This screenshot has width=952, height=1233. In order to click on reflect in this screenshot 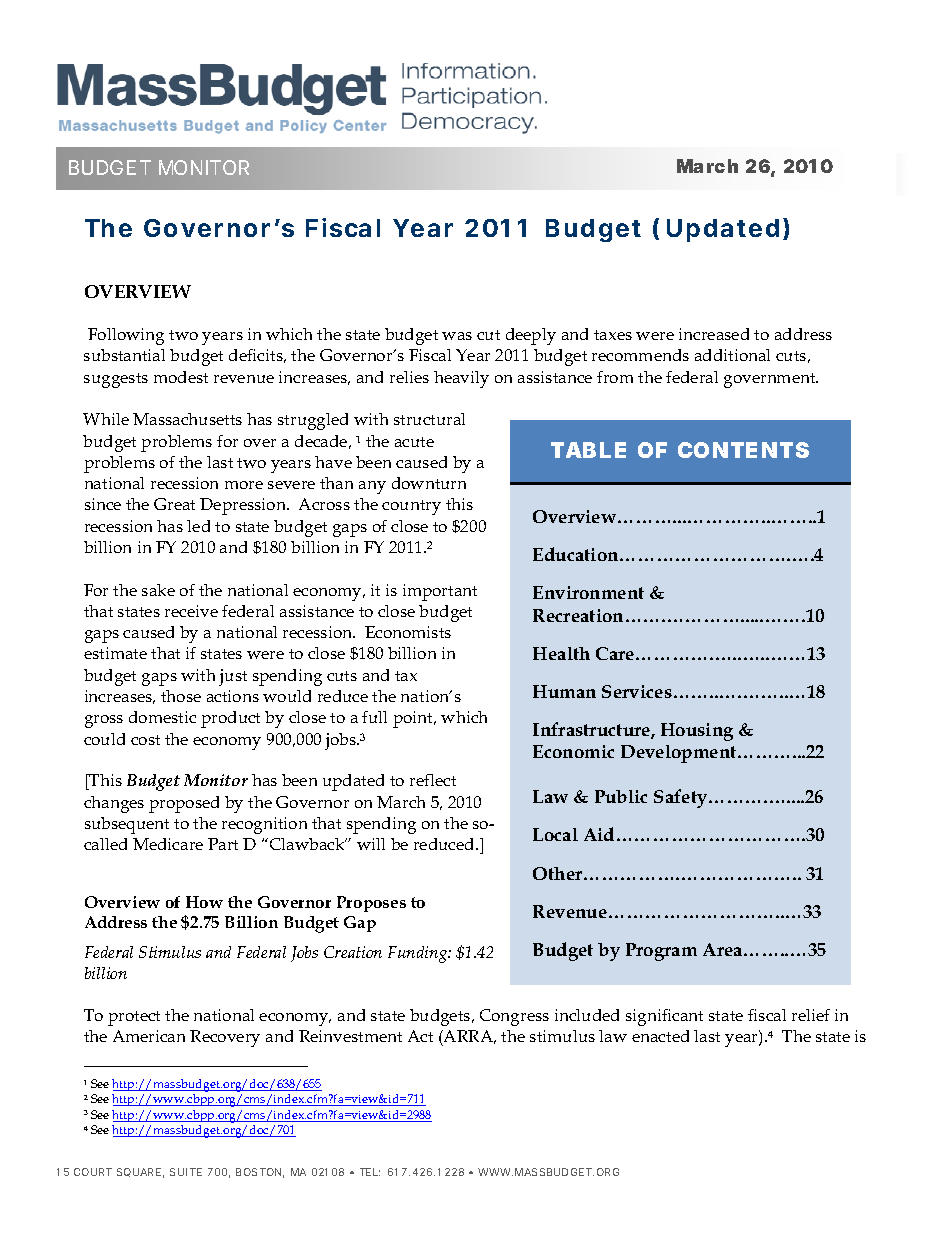, I will do `click(433, 780)`.
